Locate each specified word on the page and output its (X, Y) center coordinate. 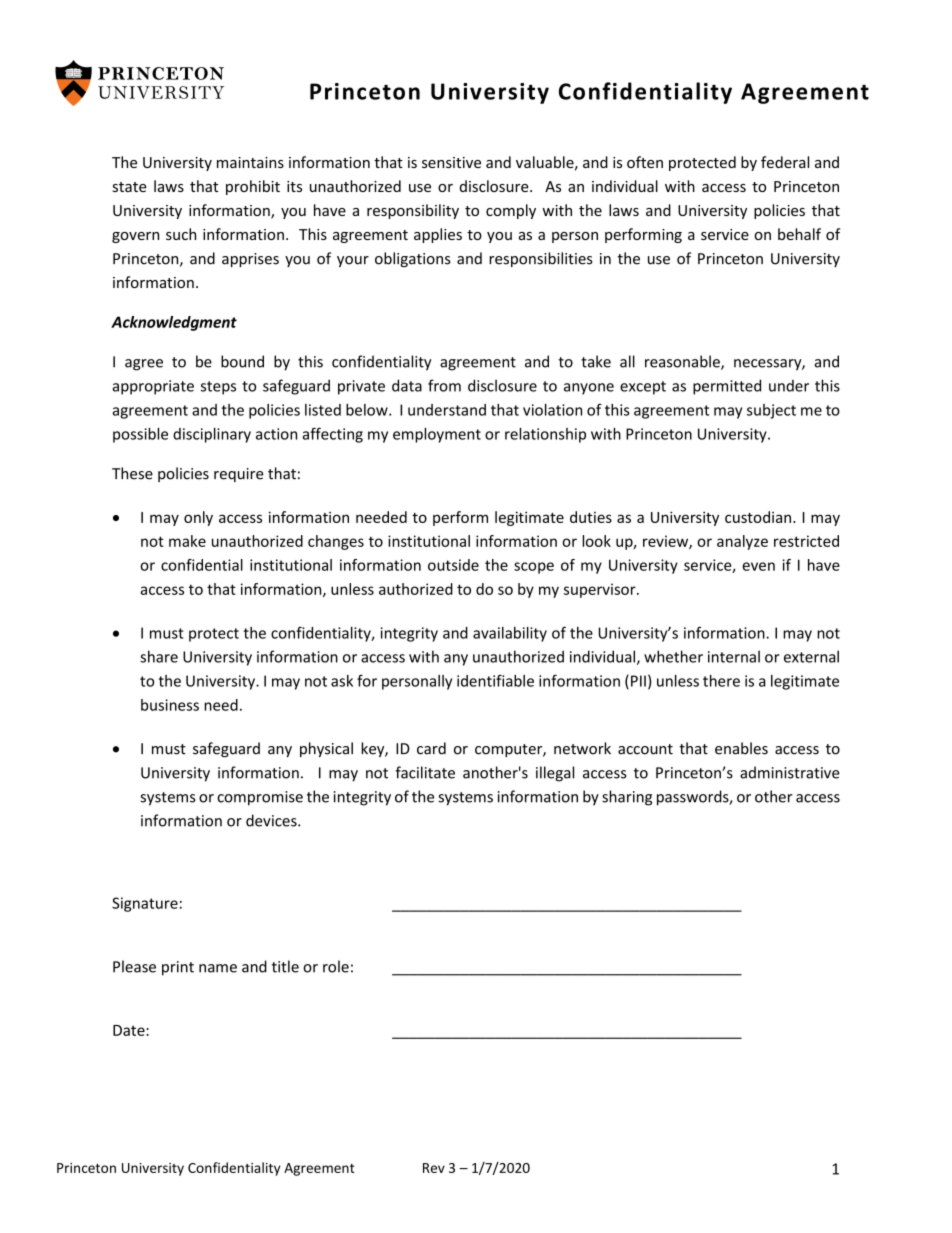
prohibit (253, 187)
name (218, 968)
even (758, 566)
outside (453, 565)
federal (785, 162)
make (187, 541)
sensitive (451, 162)
